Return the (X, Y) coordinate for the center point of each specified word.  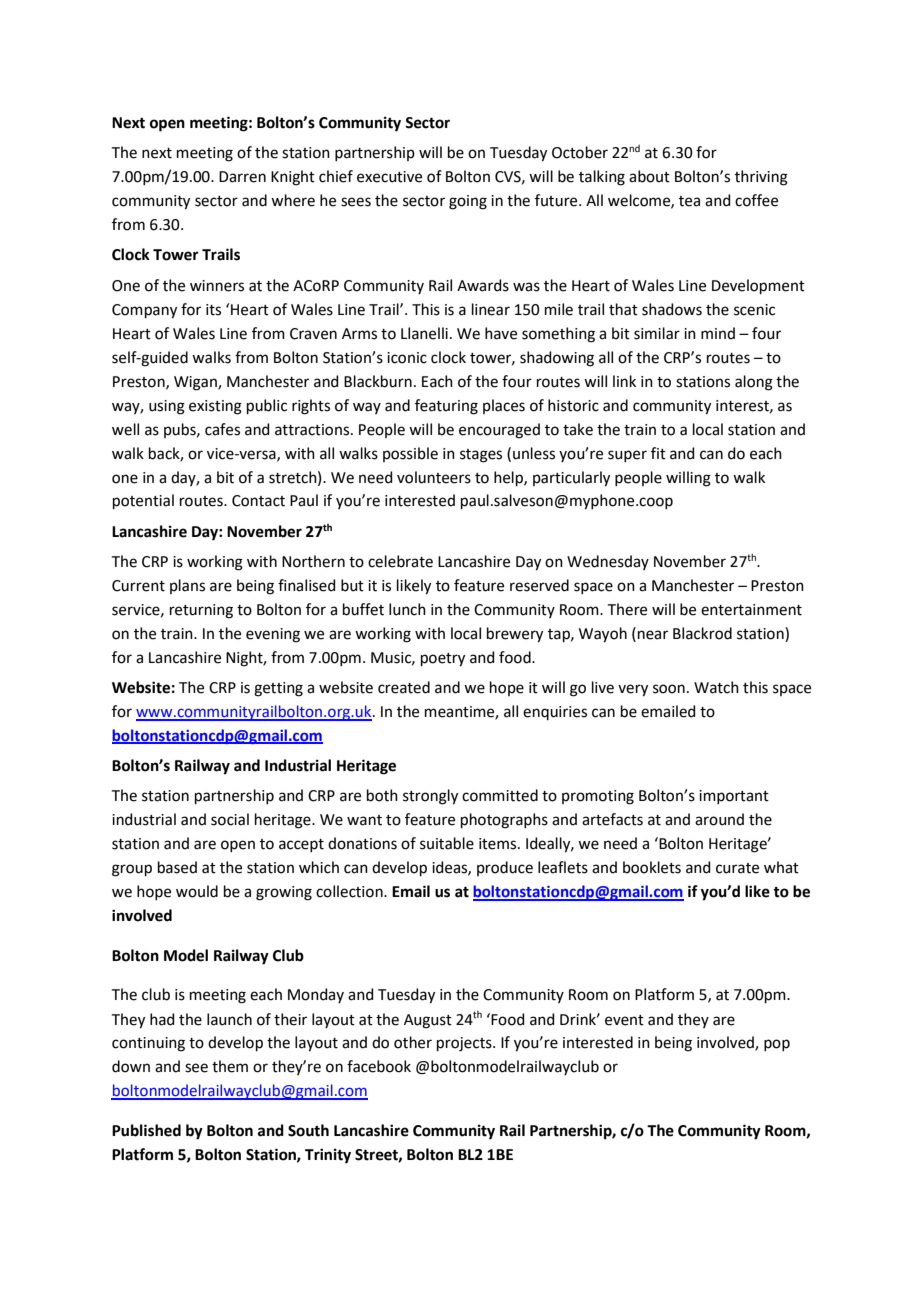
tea (689, 201)
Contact (258, 501)
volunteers (434, 477)
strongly (430, 797)
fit (658, 453)
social (230, 819)
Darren (242, 177)
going (468, 202)
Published (146, 1130)
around (719, 819)
